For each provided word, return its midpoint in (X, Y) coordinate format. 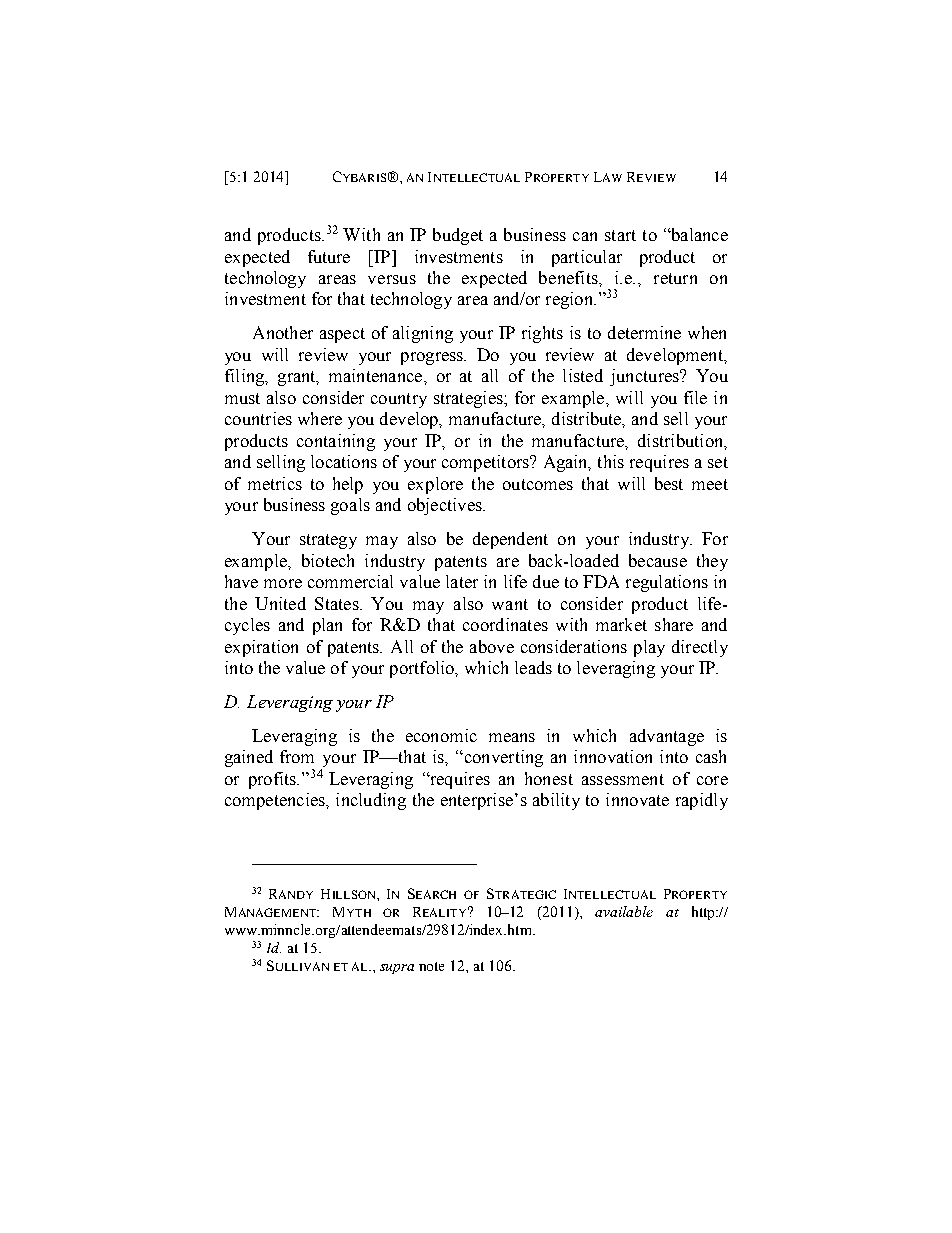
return (675, 278)
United (280, 603)
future (329, 256)
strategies (469, 399)
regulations (667, 583)
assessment (623, 779)
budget (458, 236)
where (320, 418)
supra (397, 969)
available (624, 911)
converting (502, 758)
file (695, 397)
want (510, 604)
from (297, 756)
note (431, 966)
